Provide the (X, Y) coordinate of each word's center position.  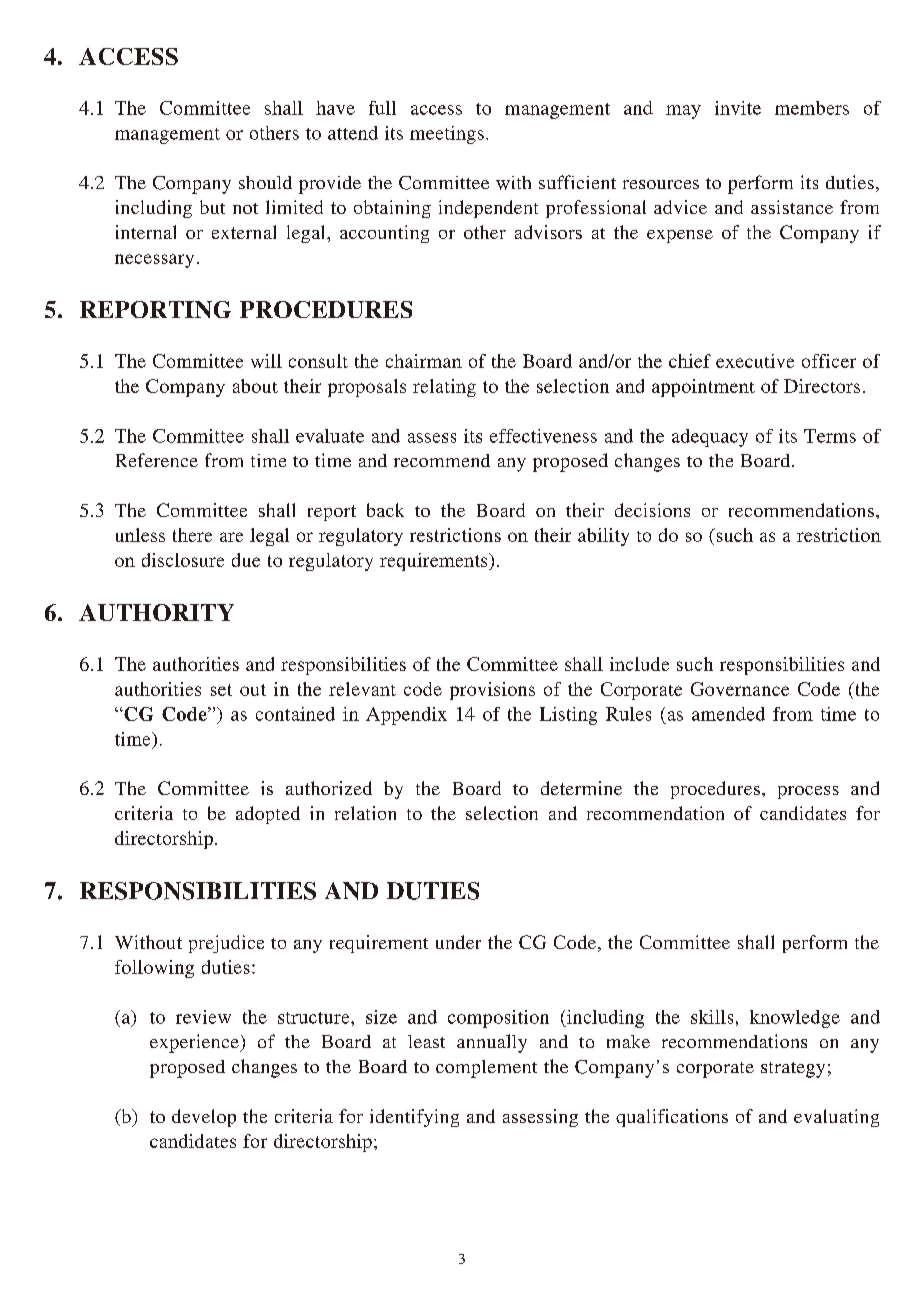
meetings (447, 135)
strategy (793, 1070)
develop (204, 1118)
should (265, 182)
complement (486, 1069)
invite (738, 108)
